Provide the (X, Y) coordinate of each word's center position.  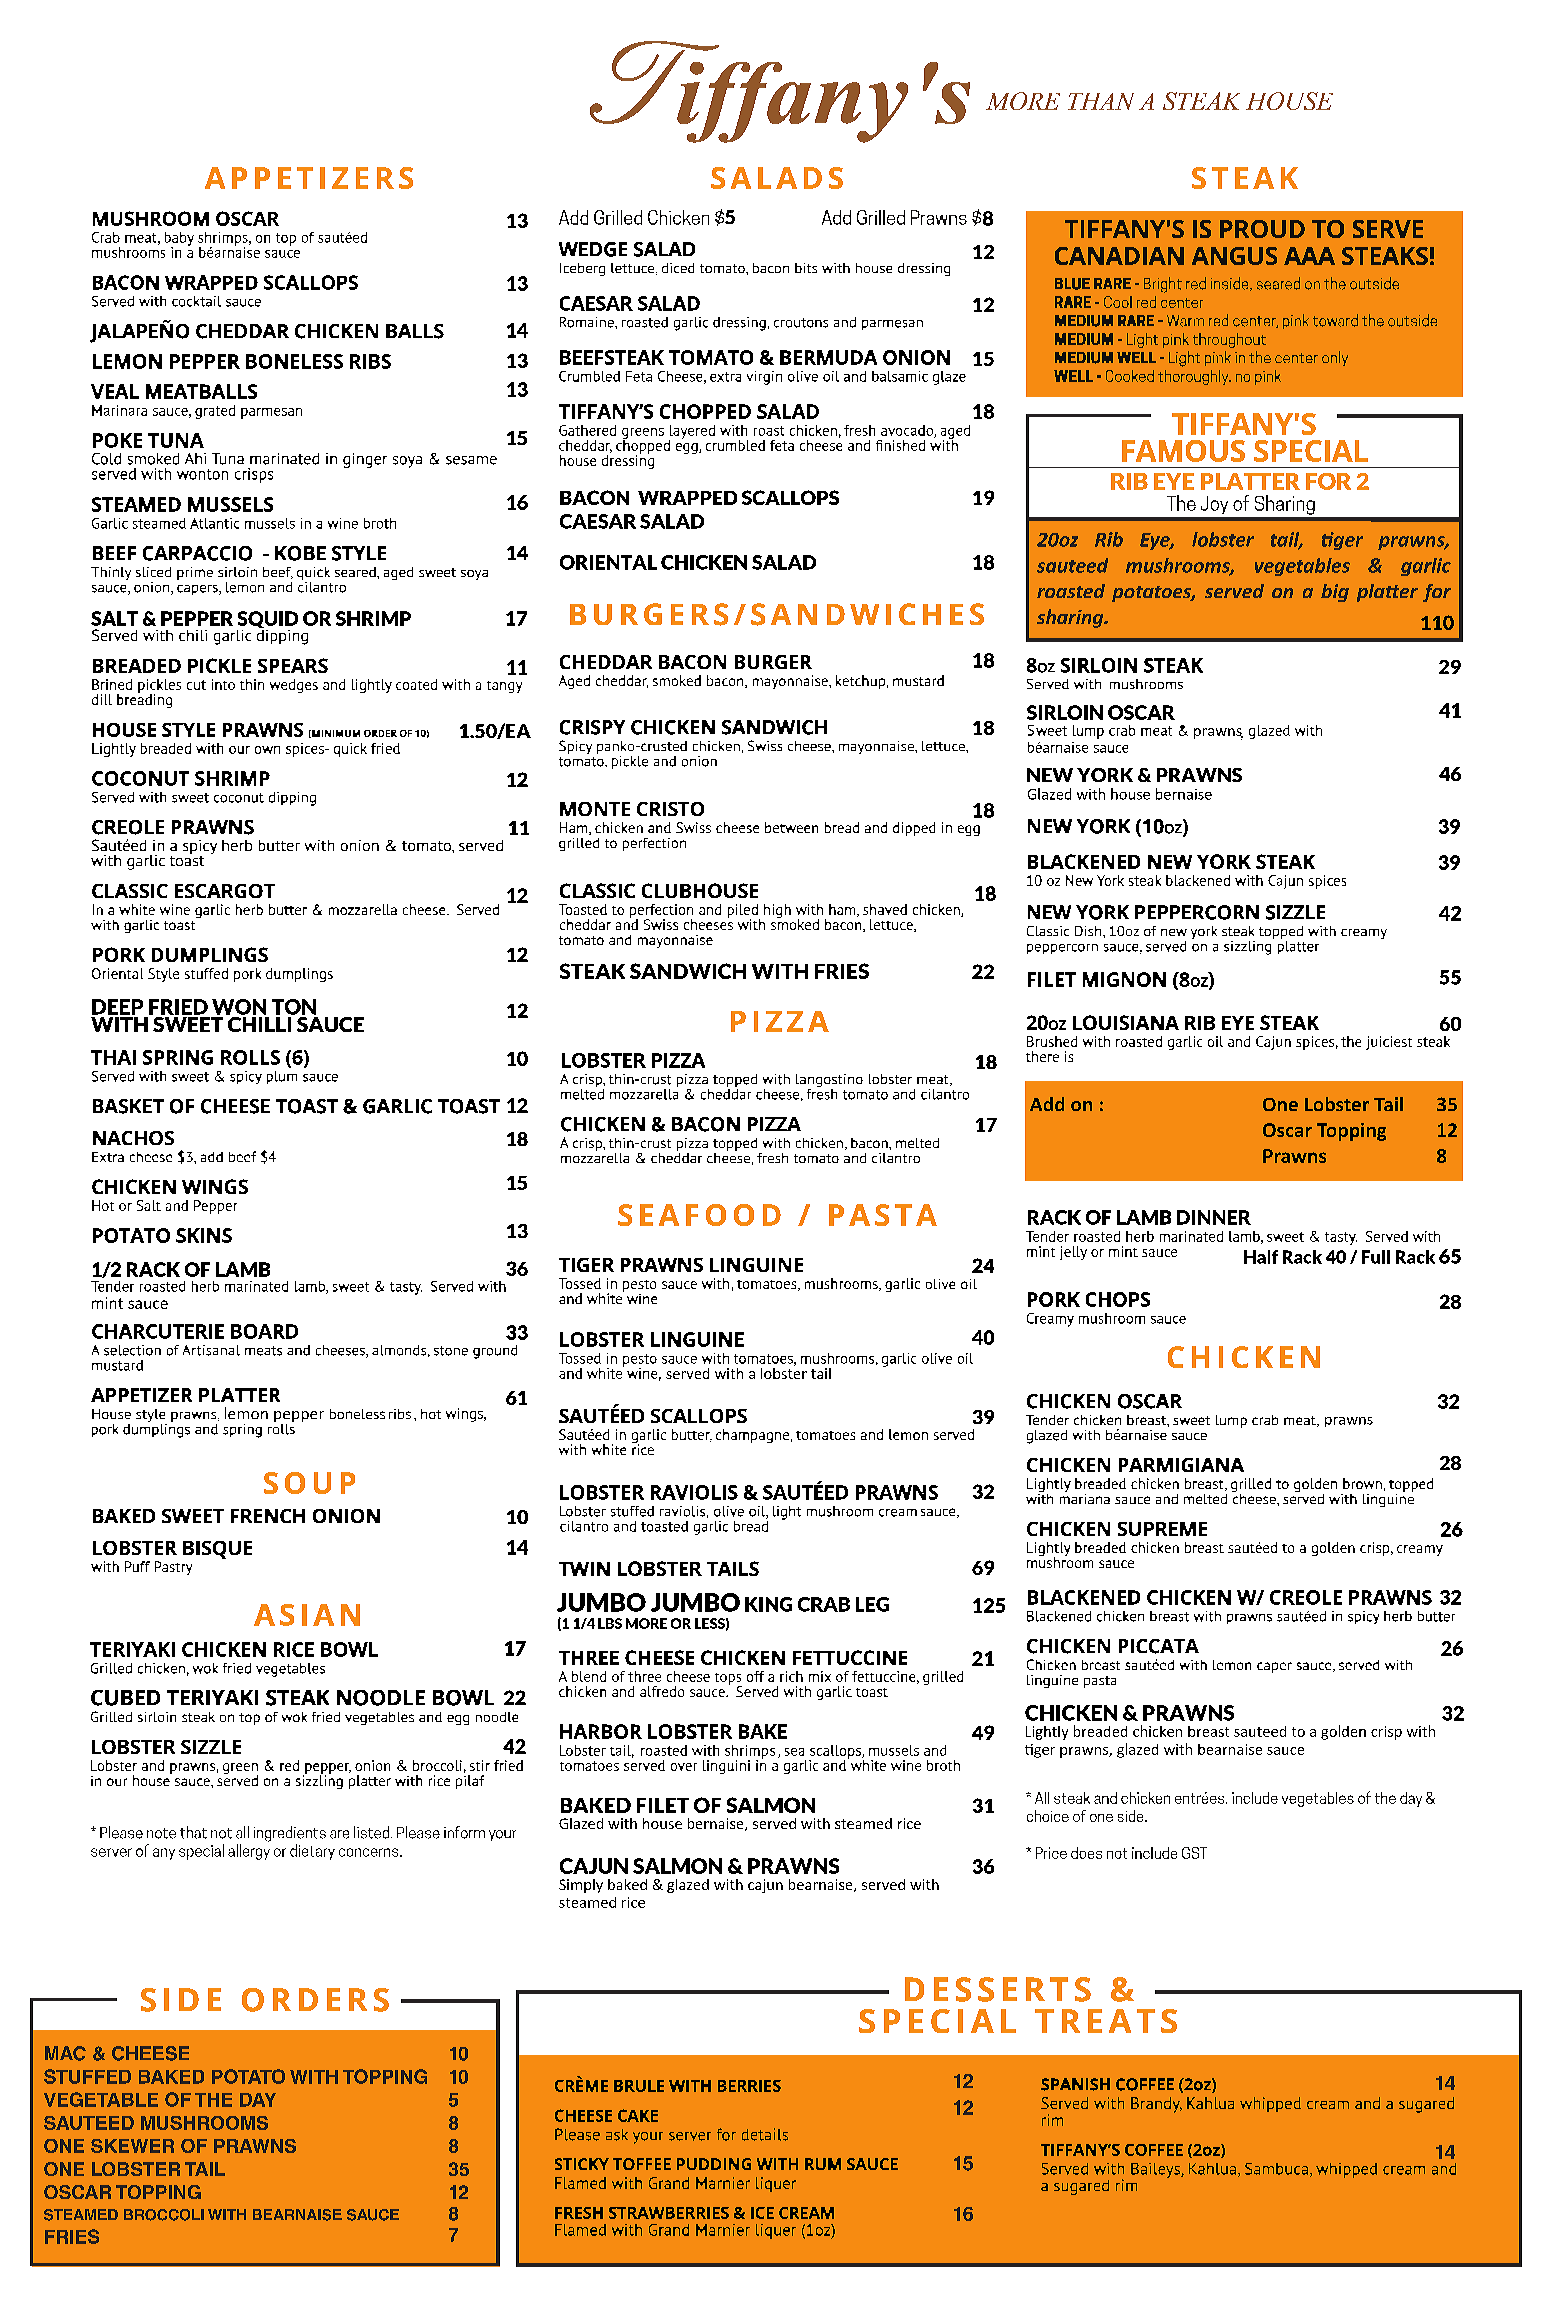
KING (768, 1604)
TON (294, 1007)
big (1335, 593)
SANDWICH (688, 971)
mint (107, 1303)
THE (213, 2100)
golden (1343, 1732)
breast (1208, 1731)
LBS (610, 1623)
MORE (646, 1623)
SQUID (267, 621)
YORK (1105, 775)
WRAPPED (687, 498)
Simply (581, 1886)
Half (1261, 1257)
